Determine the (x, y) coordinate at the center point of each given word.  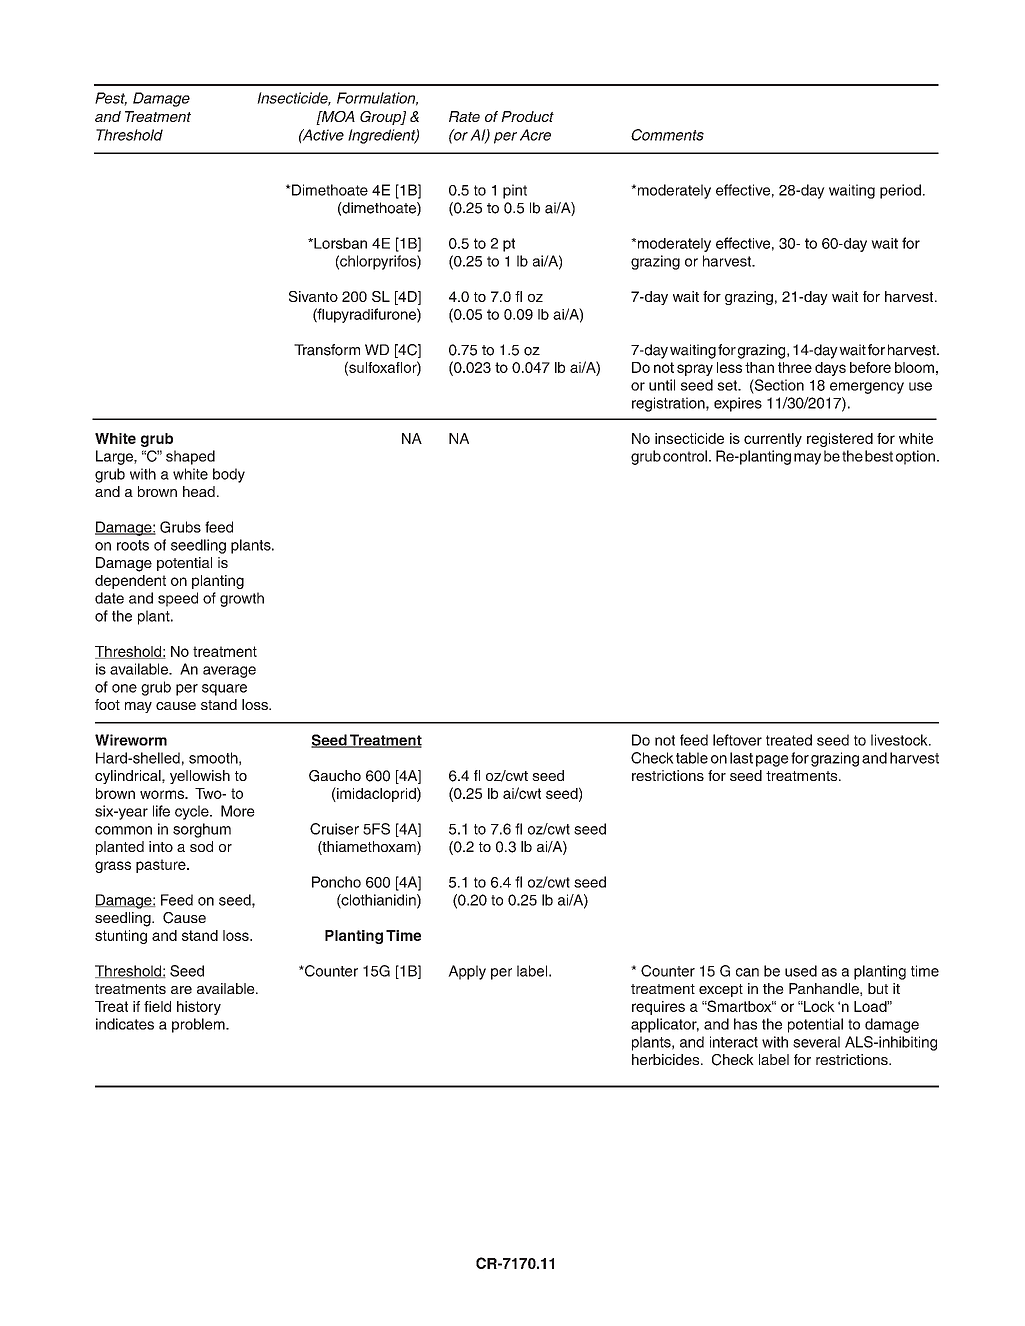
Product (527, 116)
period (900, 191)
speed (178, 599)
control (685, 456)
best (879, 456)
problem (199, 1025)
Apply (467, 972)
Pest (111, 99)
